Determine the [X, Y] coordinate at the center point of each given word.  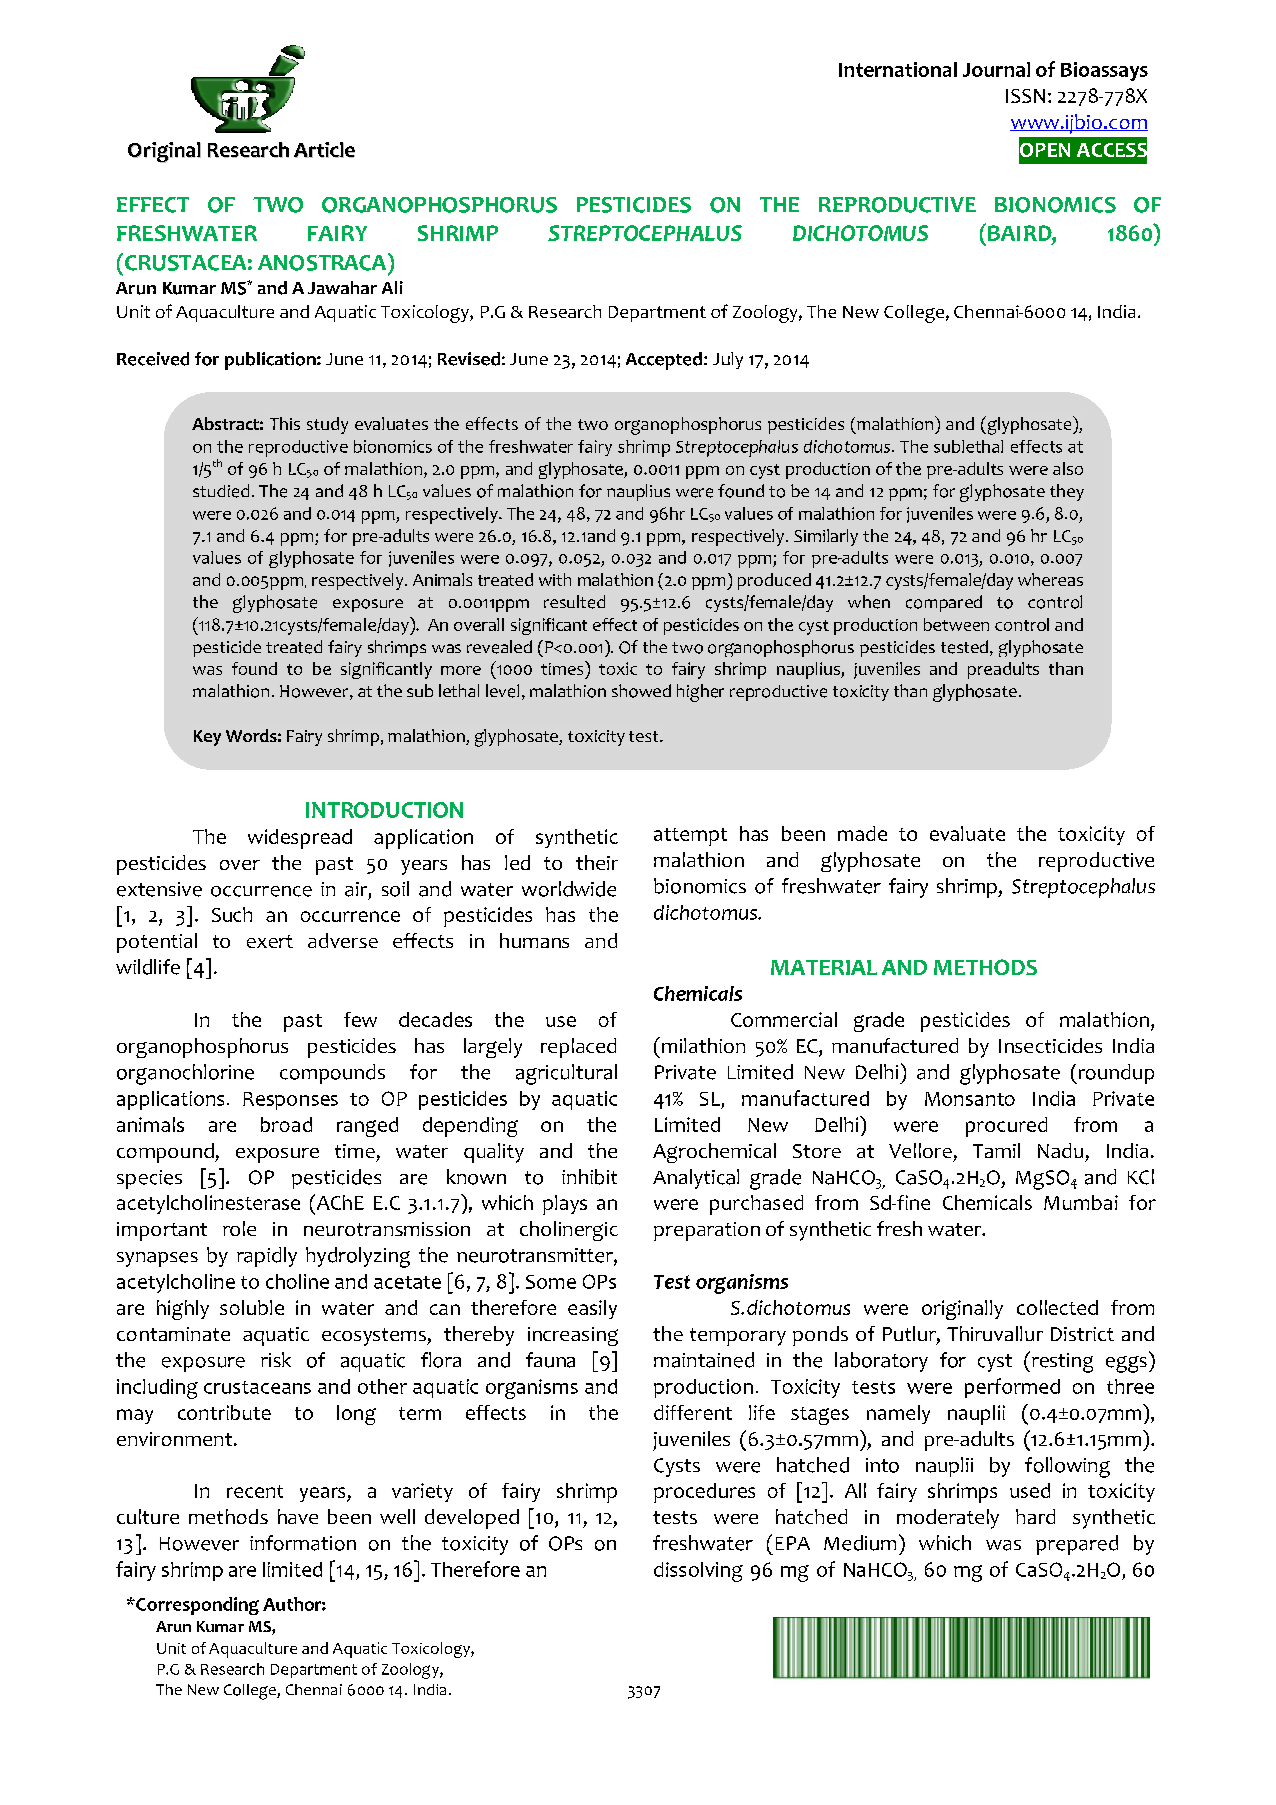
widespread [300, 839]
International [898, 69]
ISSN [1025, 96]
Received [153, 359]
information [303, 1543]
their [597, 862]
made [862, 833]
